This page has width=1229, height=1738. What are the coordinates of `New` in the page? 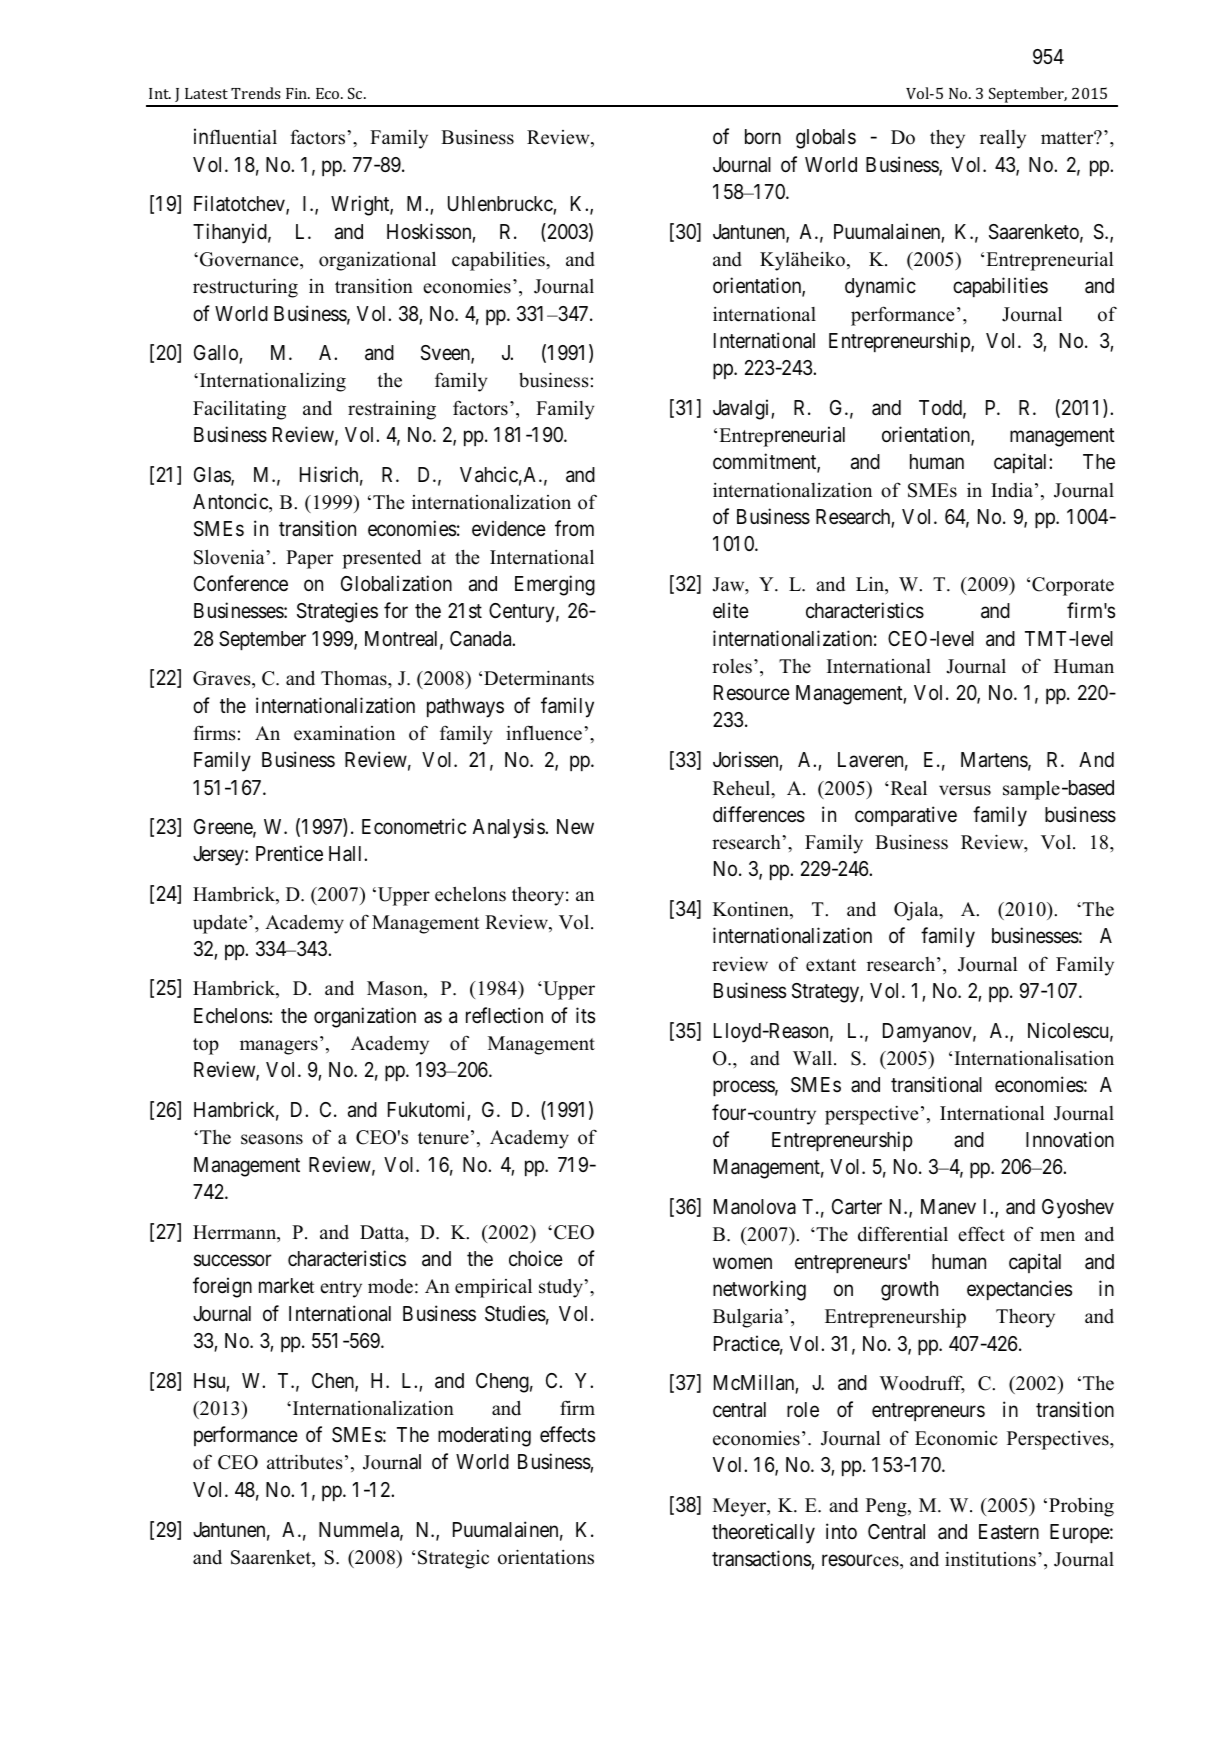 It's located at (575, 826).
